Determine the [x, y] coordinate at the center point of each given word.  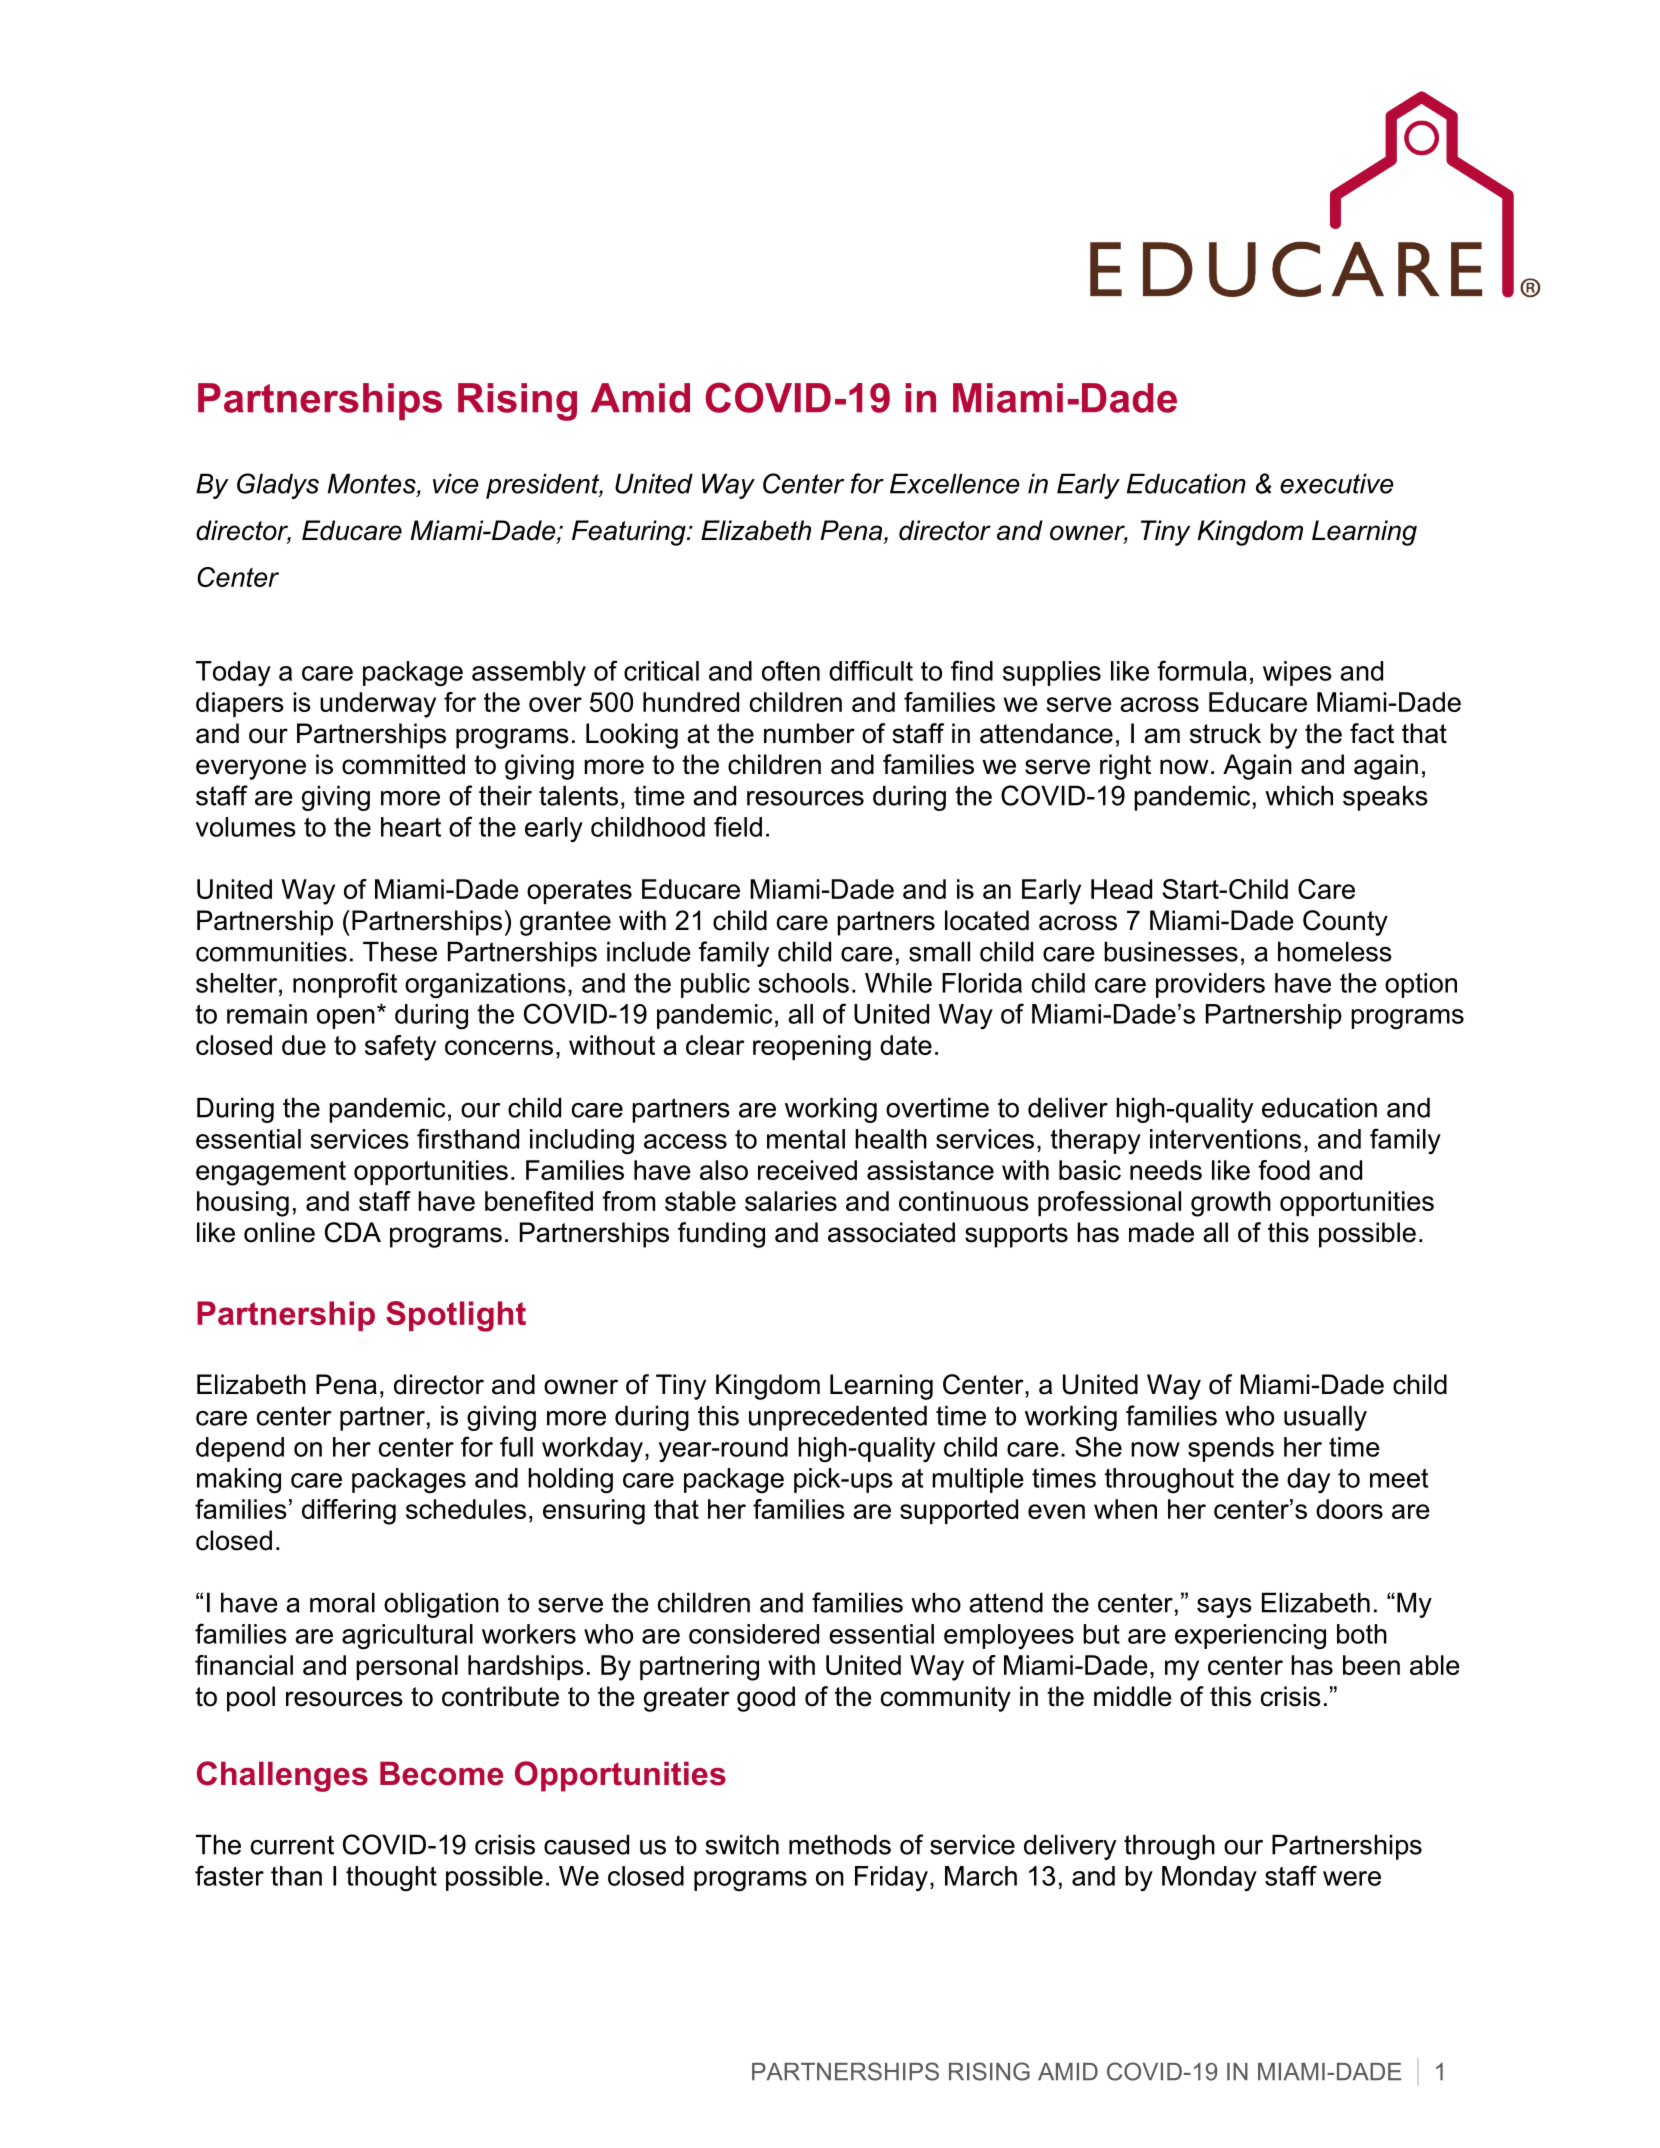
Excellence [954, 483]
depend [240, 1449]
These [400, 951]
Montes [373, 484]
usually [1325, 1418]
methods [840, 1844]
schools [803, 983]
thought [391, 1879]
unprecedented [838, 1418]
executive [1336, 483]
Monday [1209, 1878]
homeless [1335, 951]
